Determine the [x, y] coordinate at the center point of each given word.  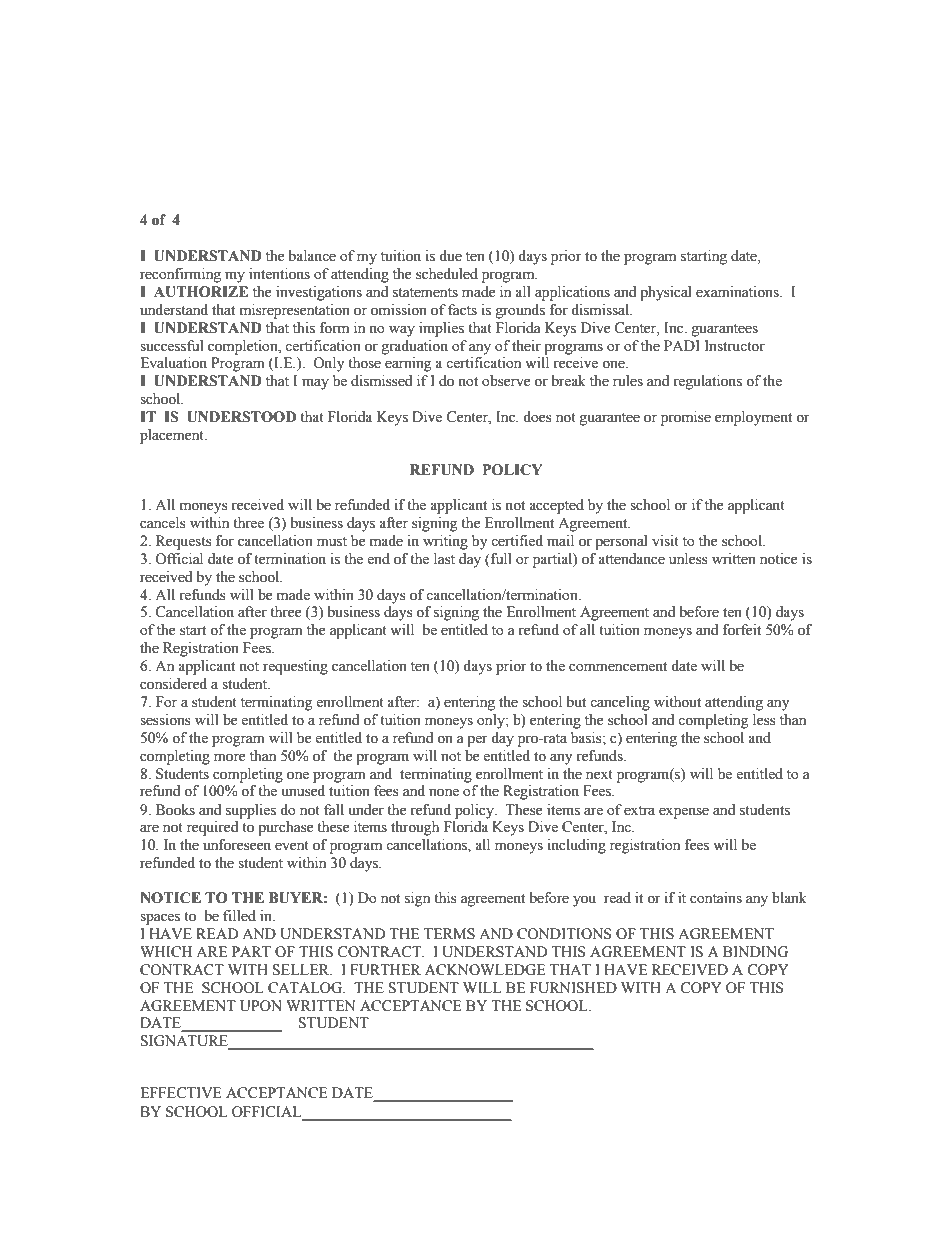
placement [173, 436]
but [576, 702]
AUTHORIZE [201, 292]
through [415, 828]
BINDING [755, 952]
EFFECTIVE [181, 1093]
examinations [738, 292]
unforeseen [237, 845]
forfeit [742, 630]
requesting [295, 667]
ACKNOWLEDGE [485, 970]
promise [686, 418]
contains [716, 898]
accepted [556, 506]
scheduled [447, 274]
